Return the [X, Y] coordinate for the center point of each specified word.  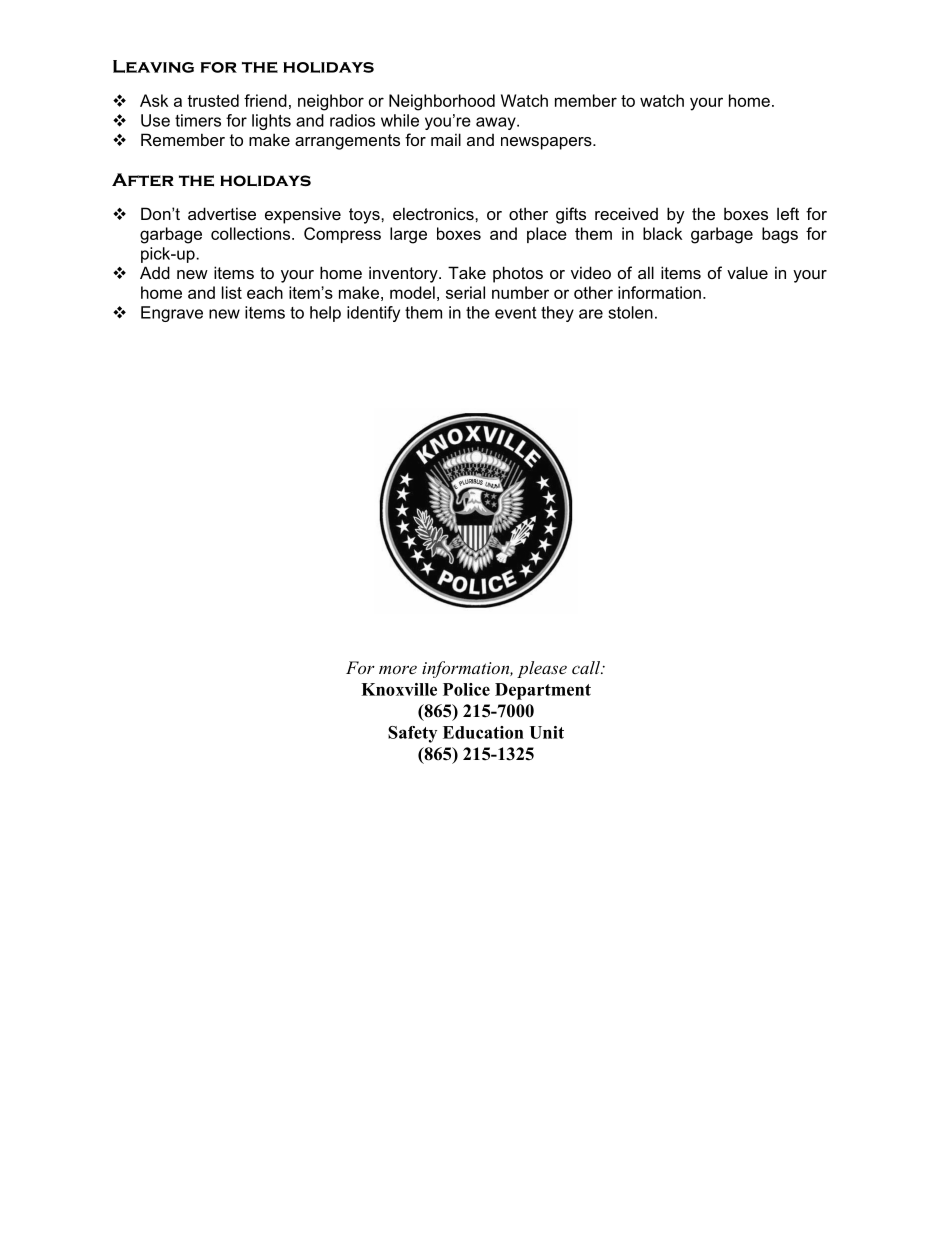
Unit [546, 732]
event [515, 313]
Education [483, 732]
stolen [630, 312]
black [662, 233]
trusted [213, 100]
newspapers [547, 143]
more [398, 669]
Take [467, 272]
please [542, 669]
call [587, 667]
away [497, 123]
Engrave [172, 314]
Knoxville [399, 689]
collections [252, 233]
